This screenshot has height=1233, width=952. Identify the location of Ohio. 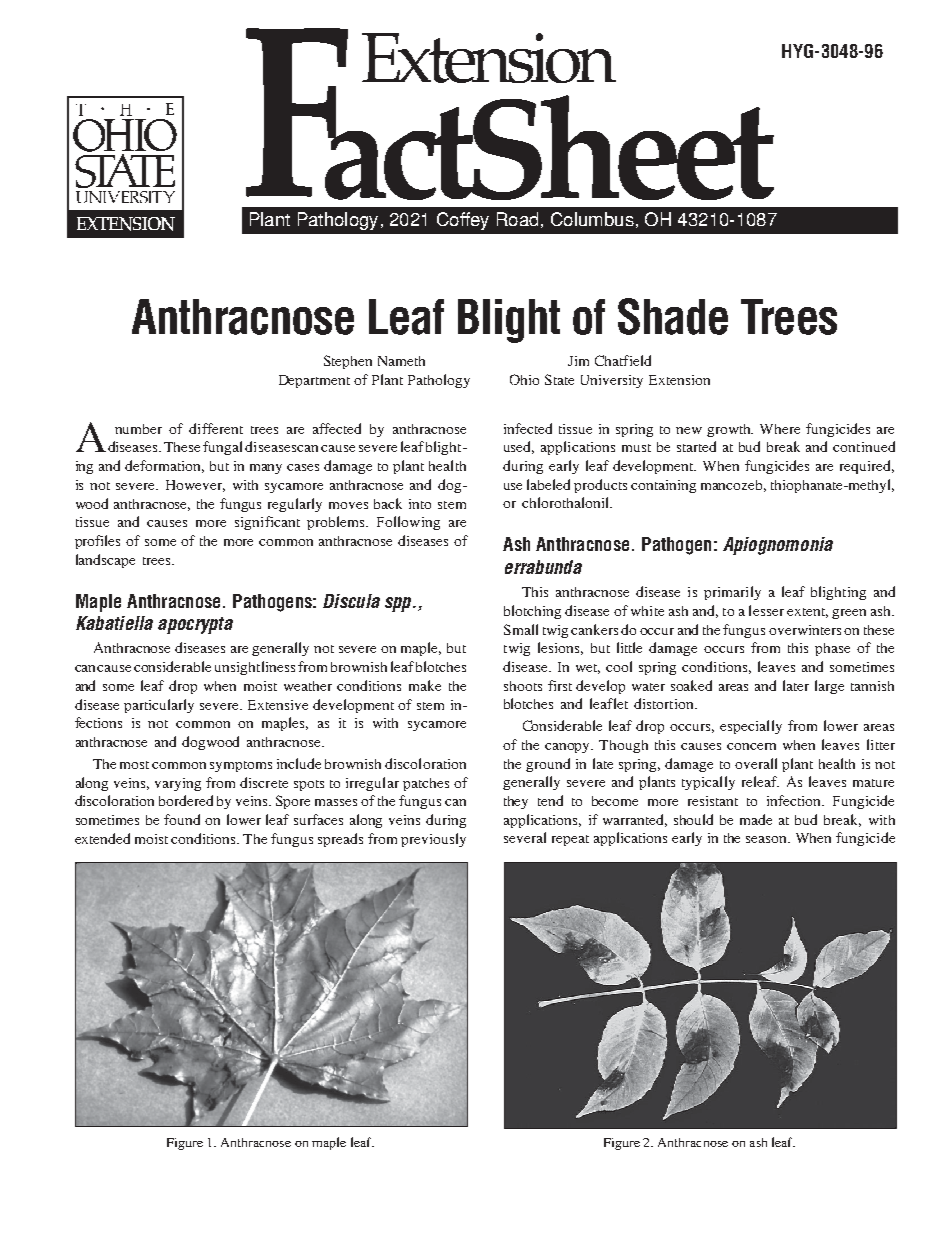
(524, 379).
